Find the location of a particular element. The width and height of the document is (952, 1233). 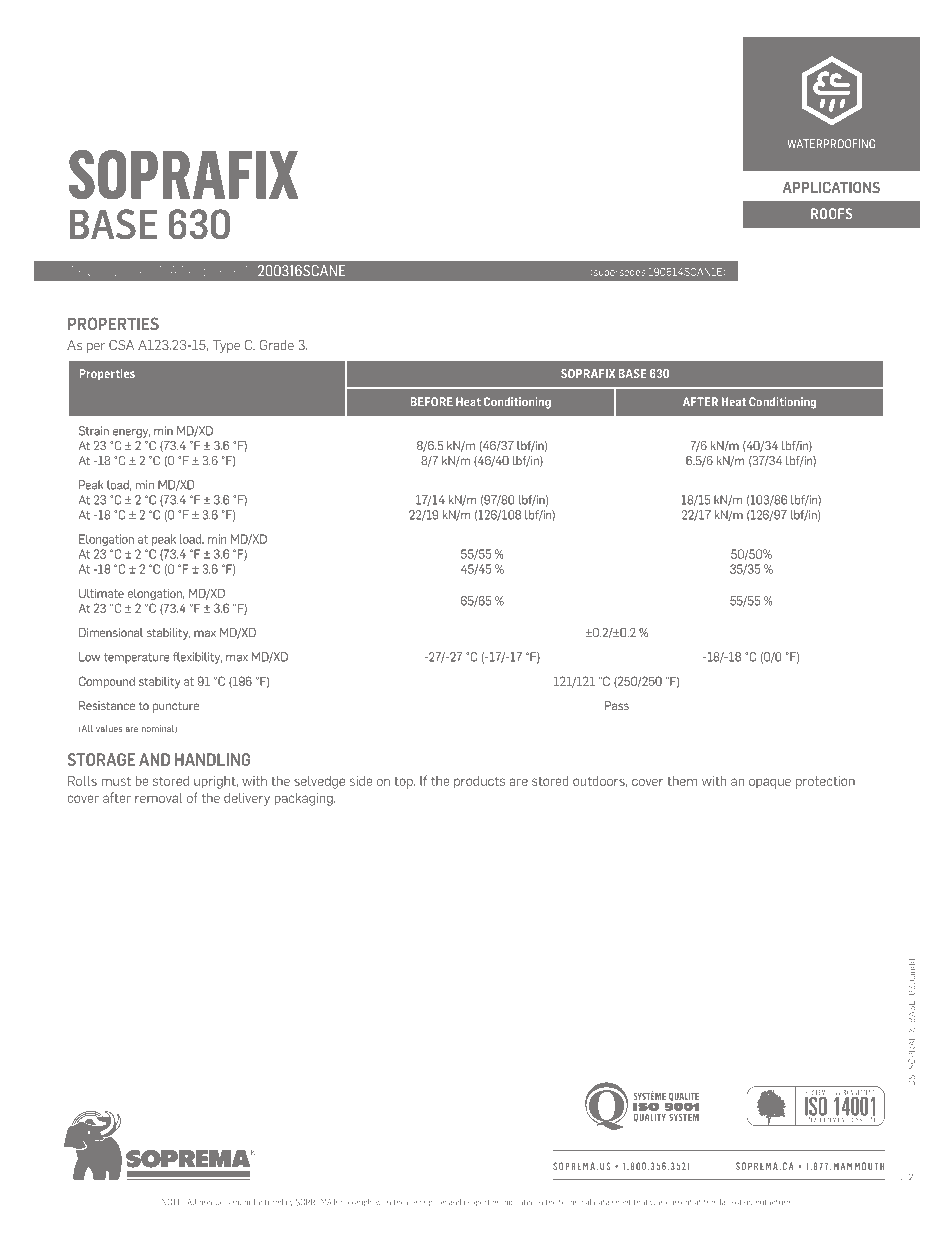

CSA is located at coordinates (121, 345).
